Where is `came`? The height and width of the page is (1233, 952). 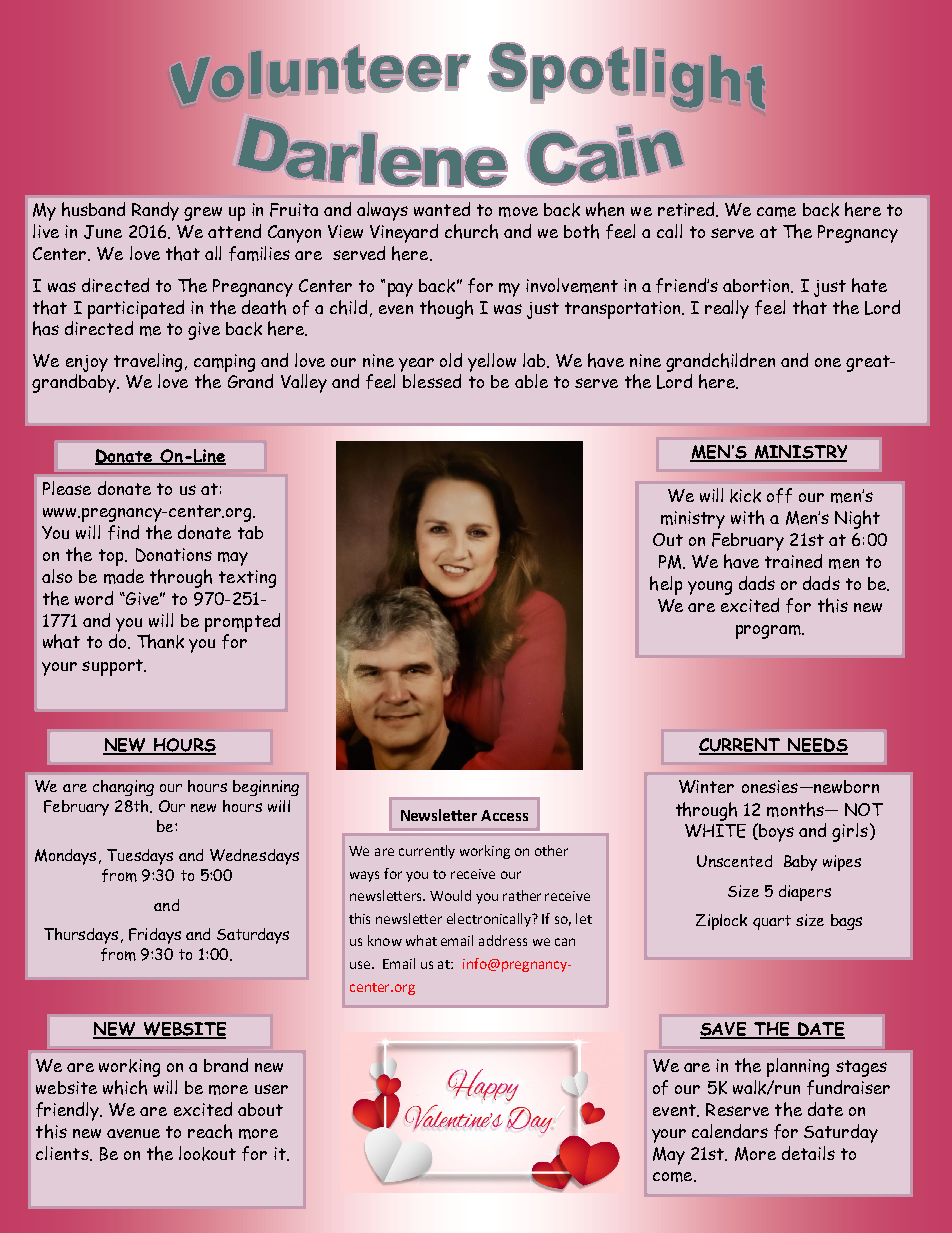
came is located at coordinates (776, 212).
